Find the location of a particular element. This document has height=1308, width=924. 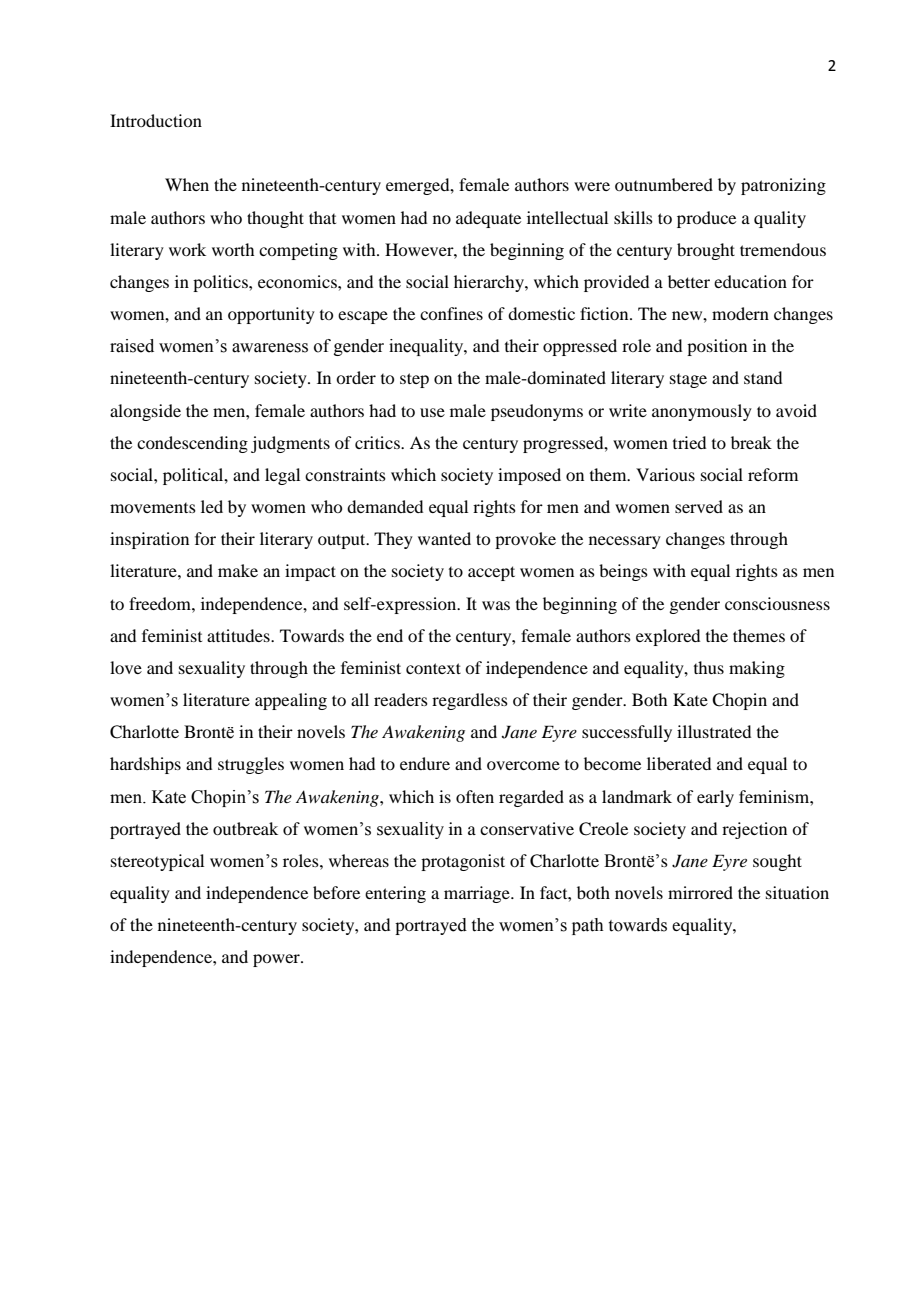

outnumbered is located at coordinates (664, 184).
